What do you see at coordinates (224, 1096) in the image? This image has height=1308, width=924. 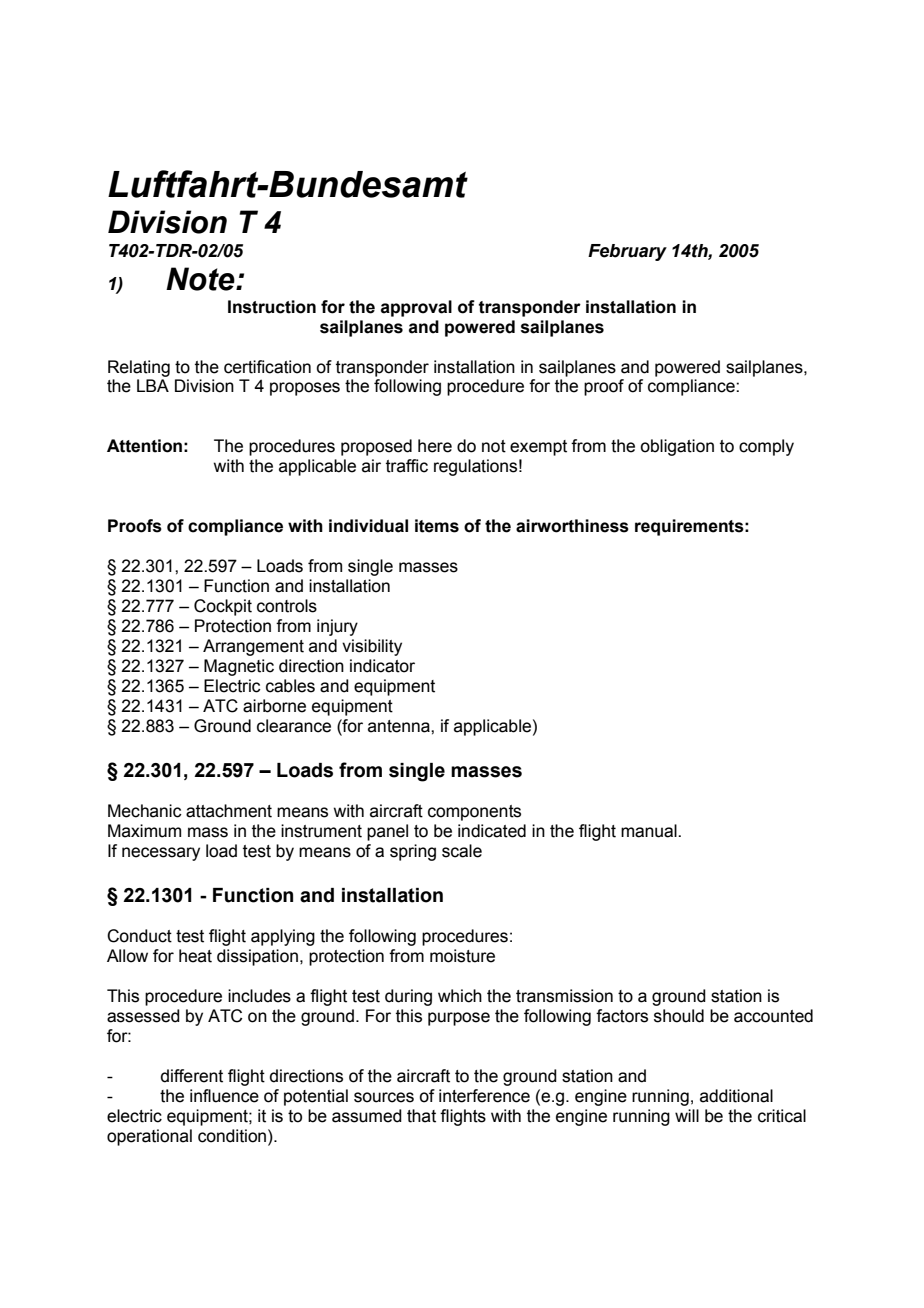 I see `influence` at bounding box center [224, 1096].
